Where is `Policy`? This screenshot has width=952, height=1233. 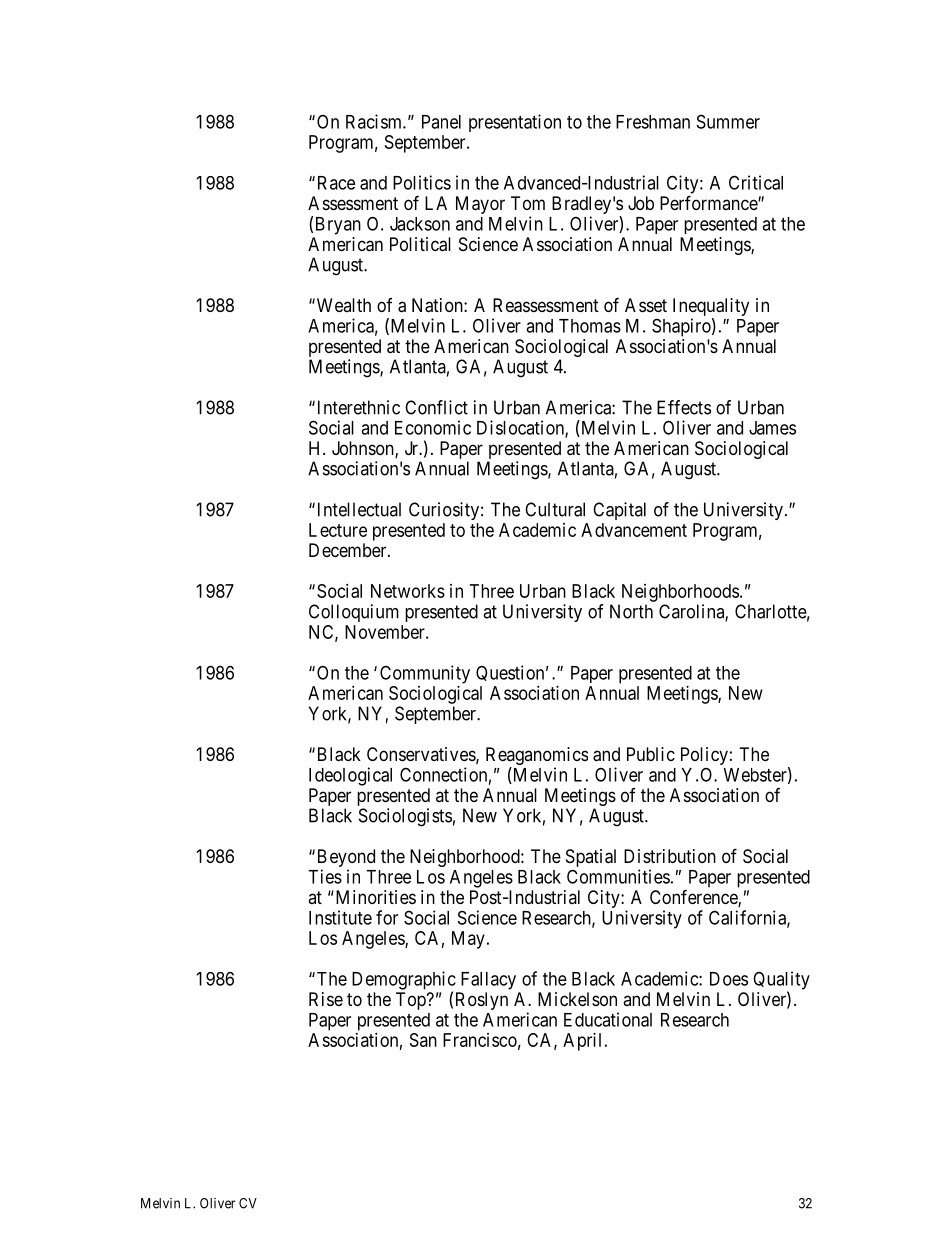
Policy is located at coordinates (704, 756).
